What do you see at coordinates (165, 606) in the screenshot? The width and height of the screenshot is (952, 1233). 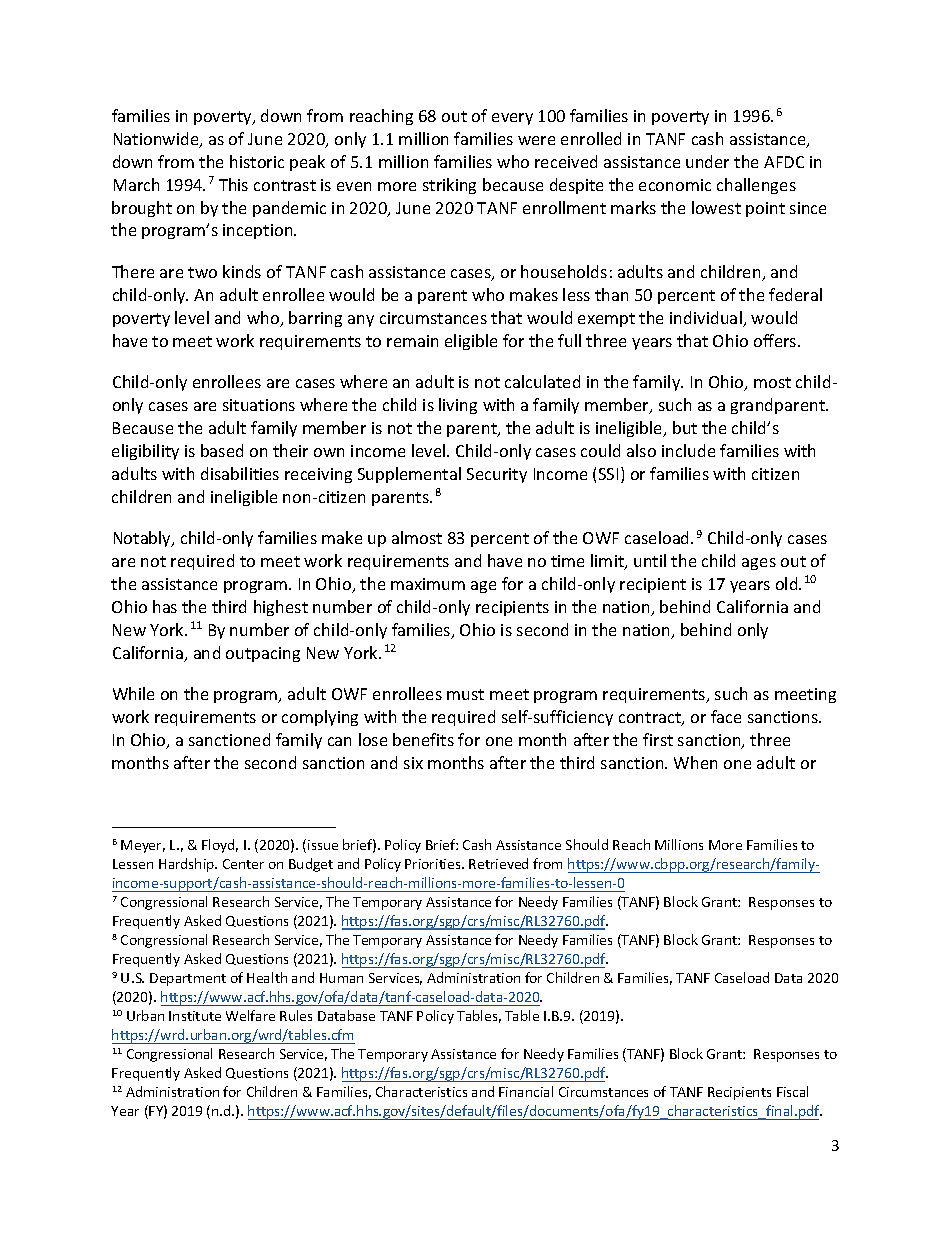 I see `has` at bounding box center [165, 606].
